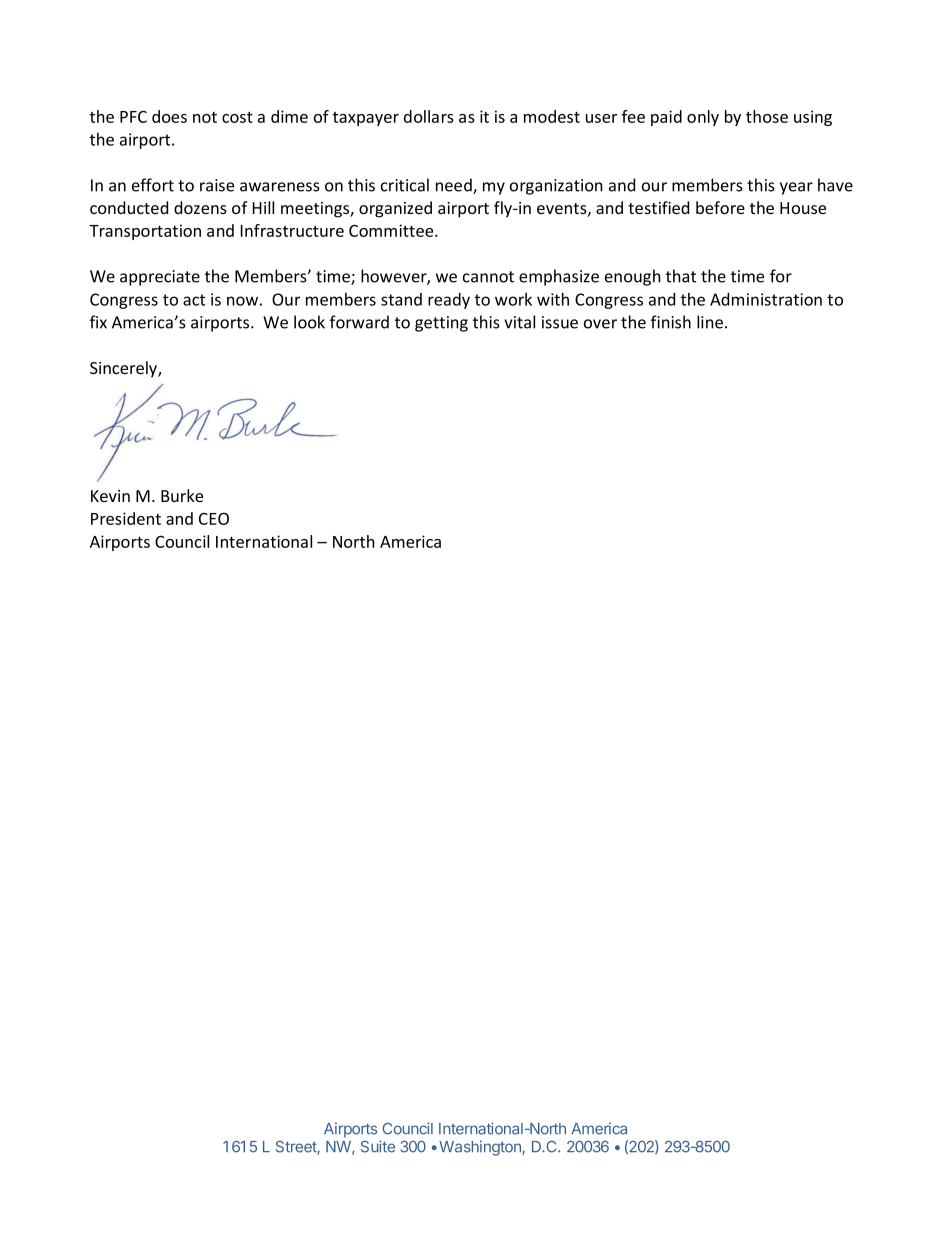 This page has width=952, height=1233. Describe the element at coordinates (182, 495) in the page. I see `Burke` at that location.
